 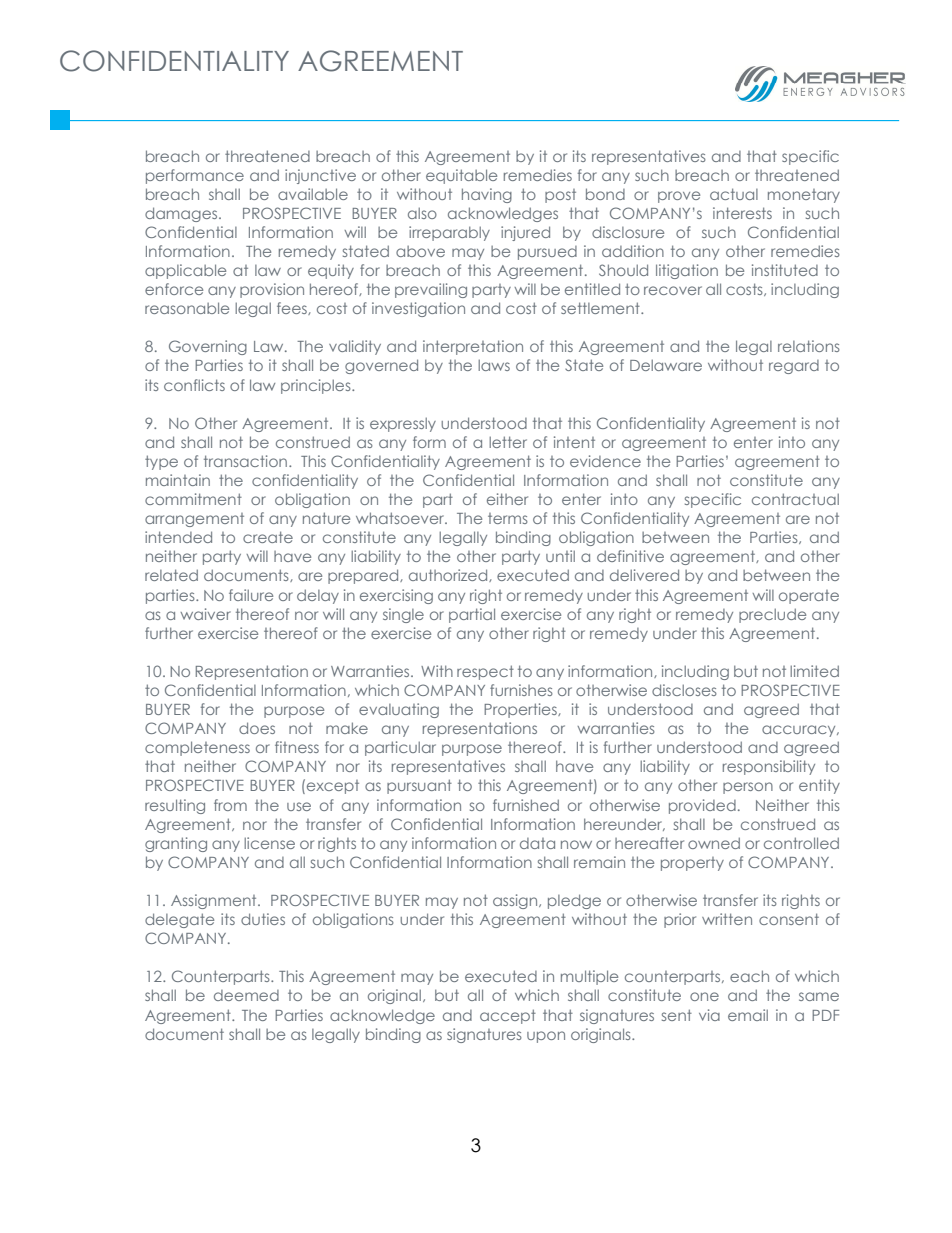 I want to click on damages, so click(x=182, y=214).
